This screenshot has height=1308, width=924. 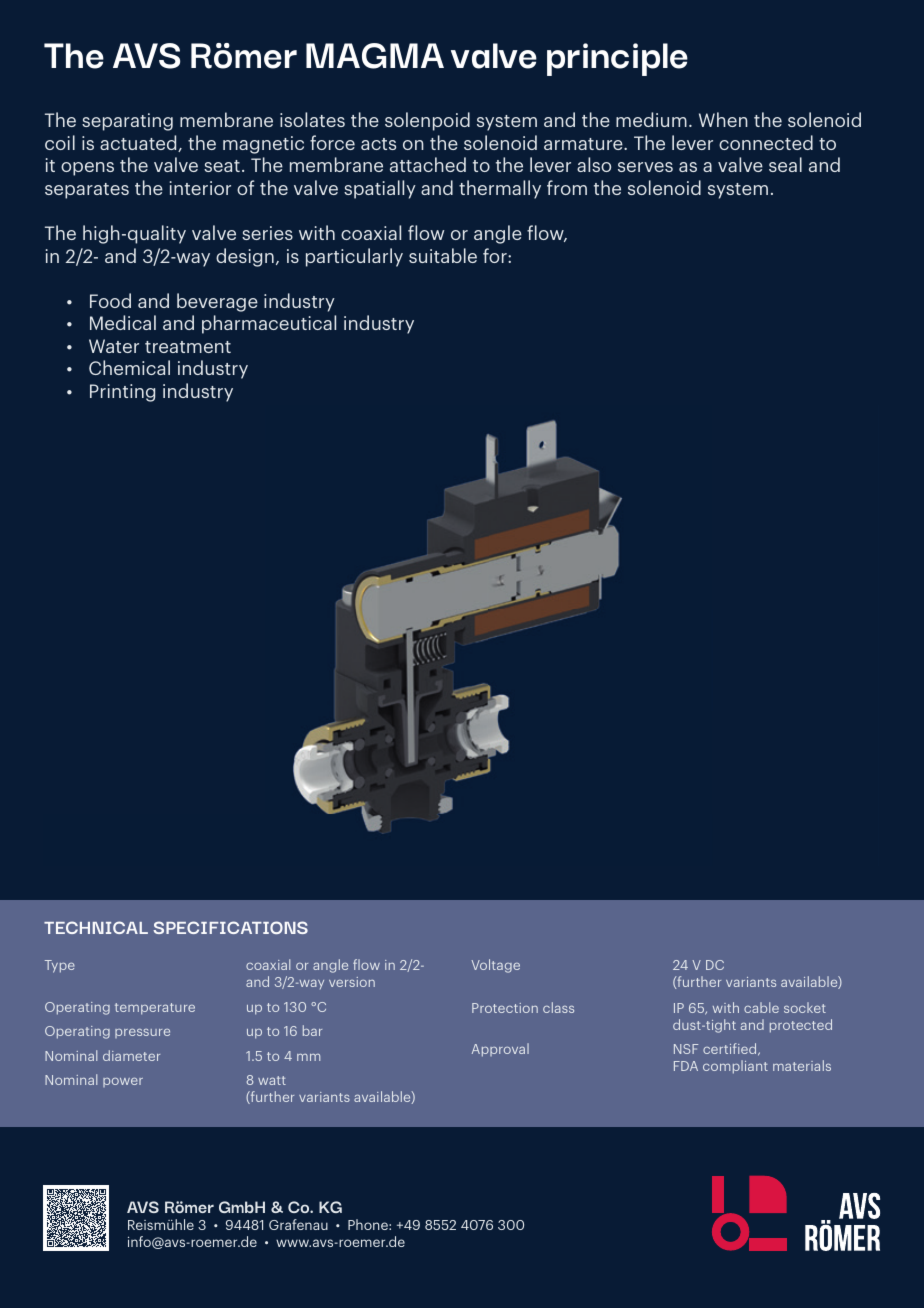 I want to click on Printing, so click(x=122, y=393).
